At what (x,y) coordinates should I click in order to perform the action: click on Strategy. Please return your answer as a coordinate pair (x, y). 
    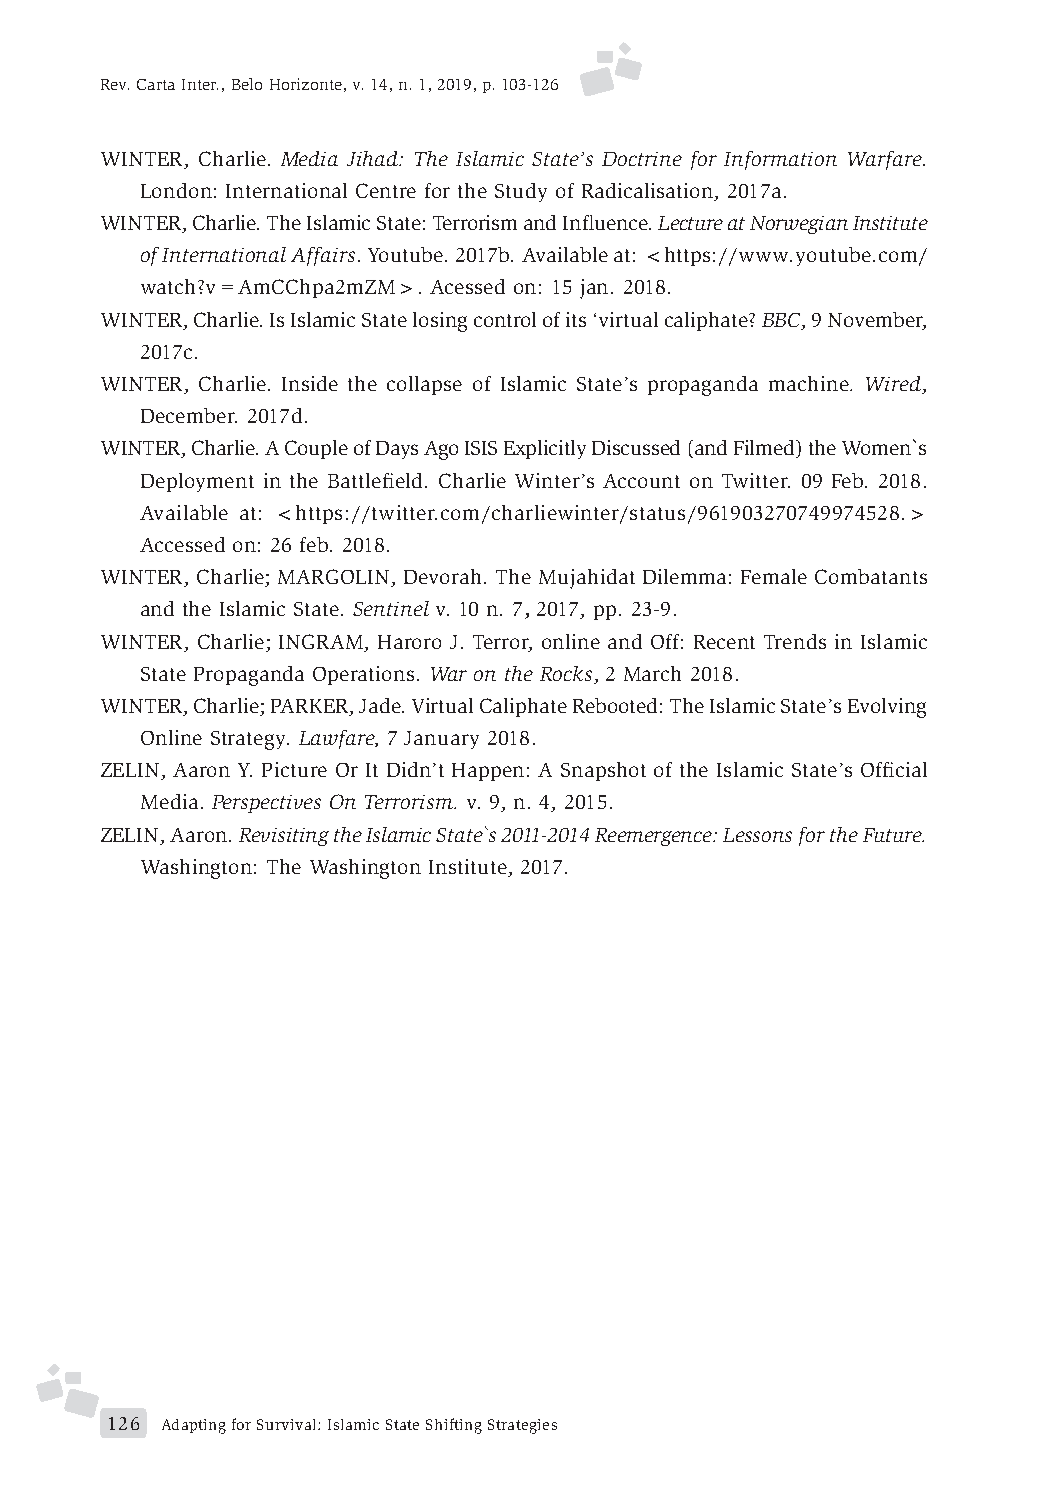
    Looking at the image, I should click on (250, 740).
